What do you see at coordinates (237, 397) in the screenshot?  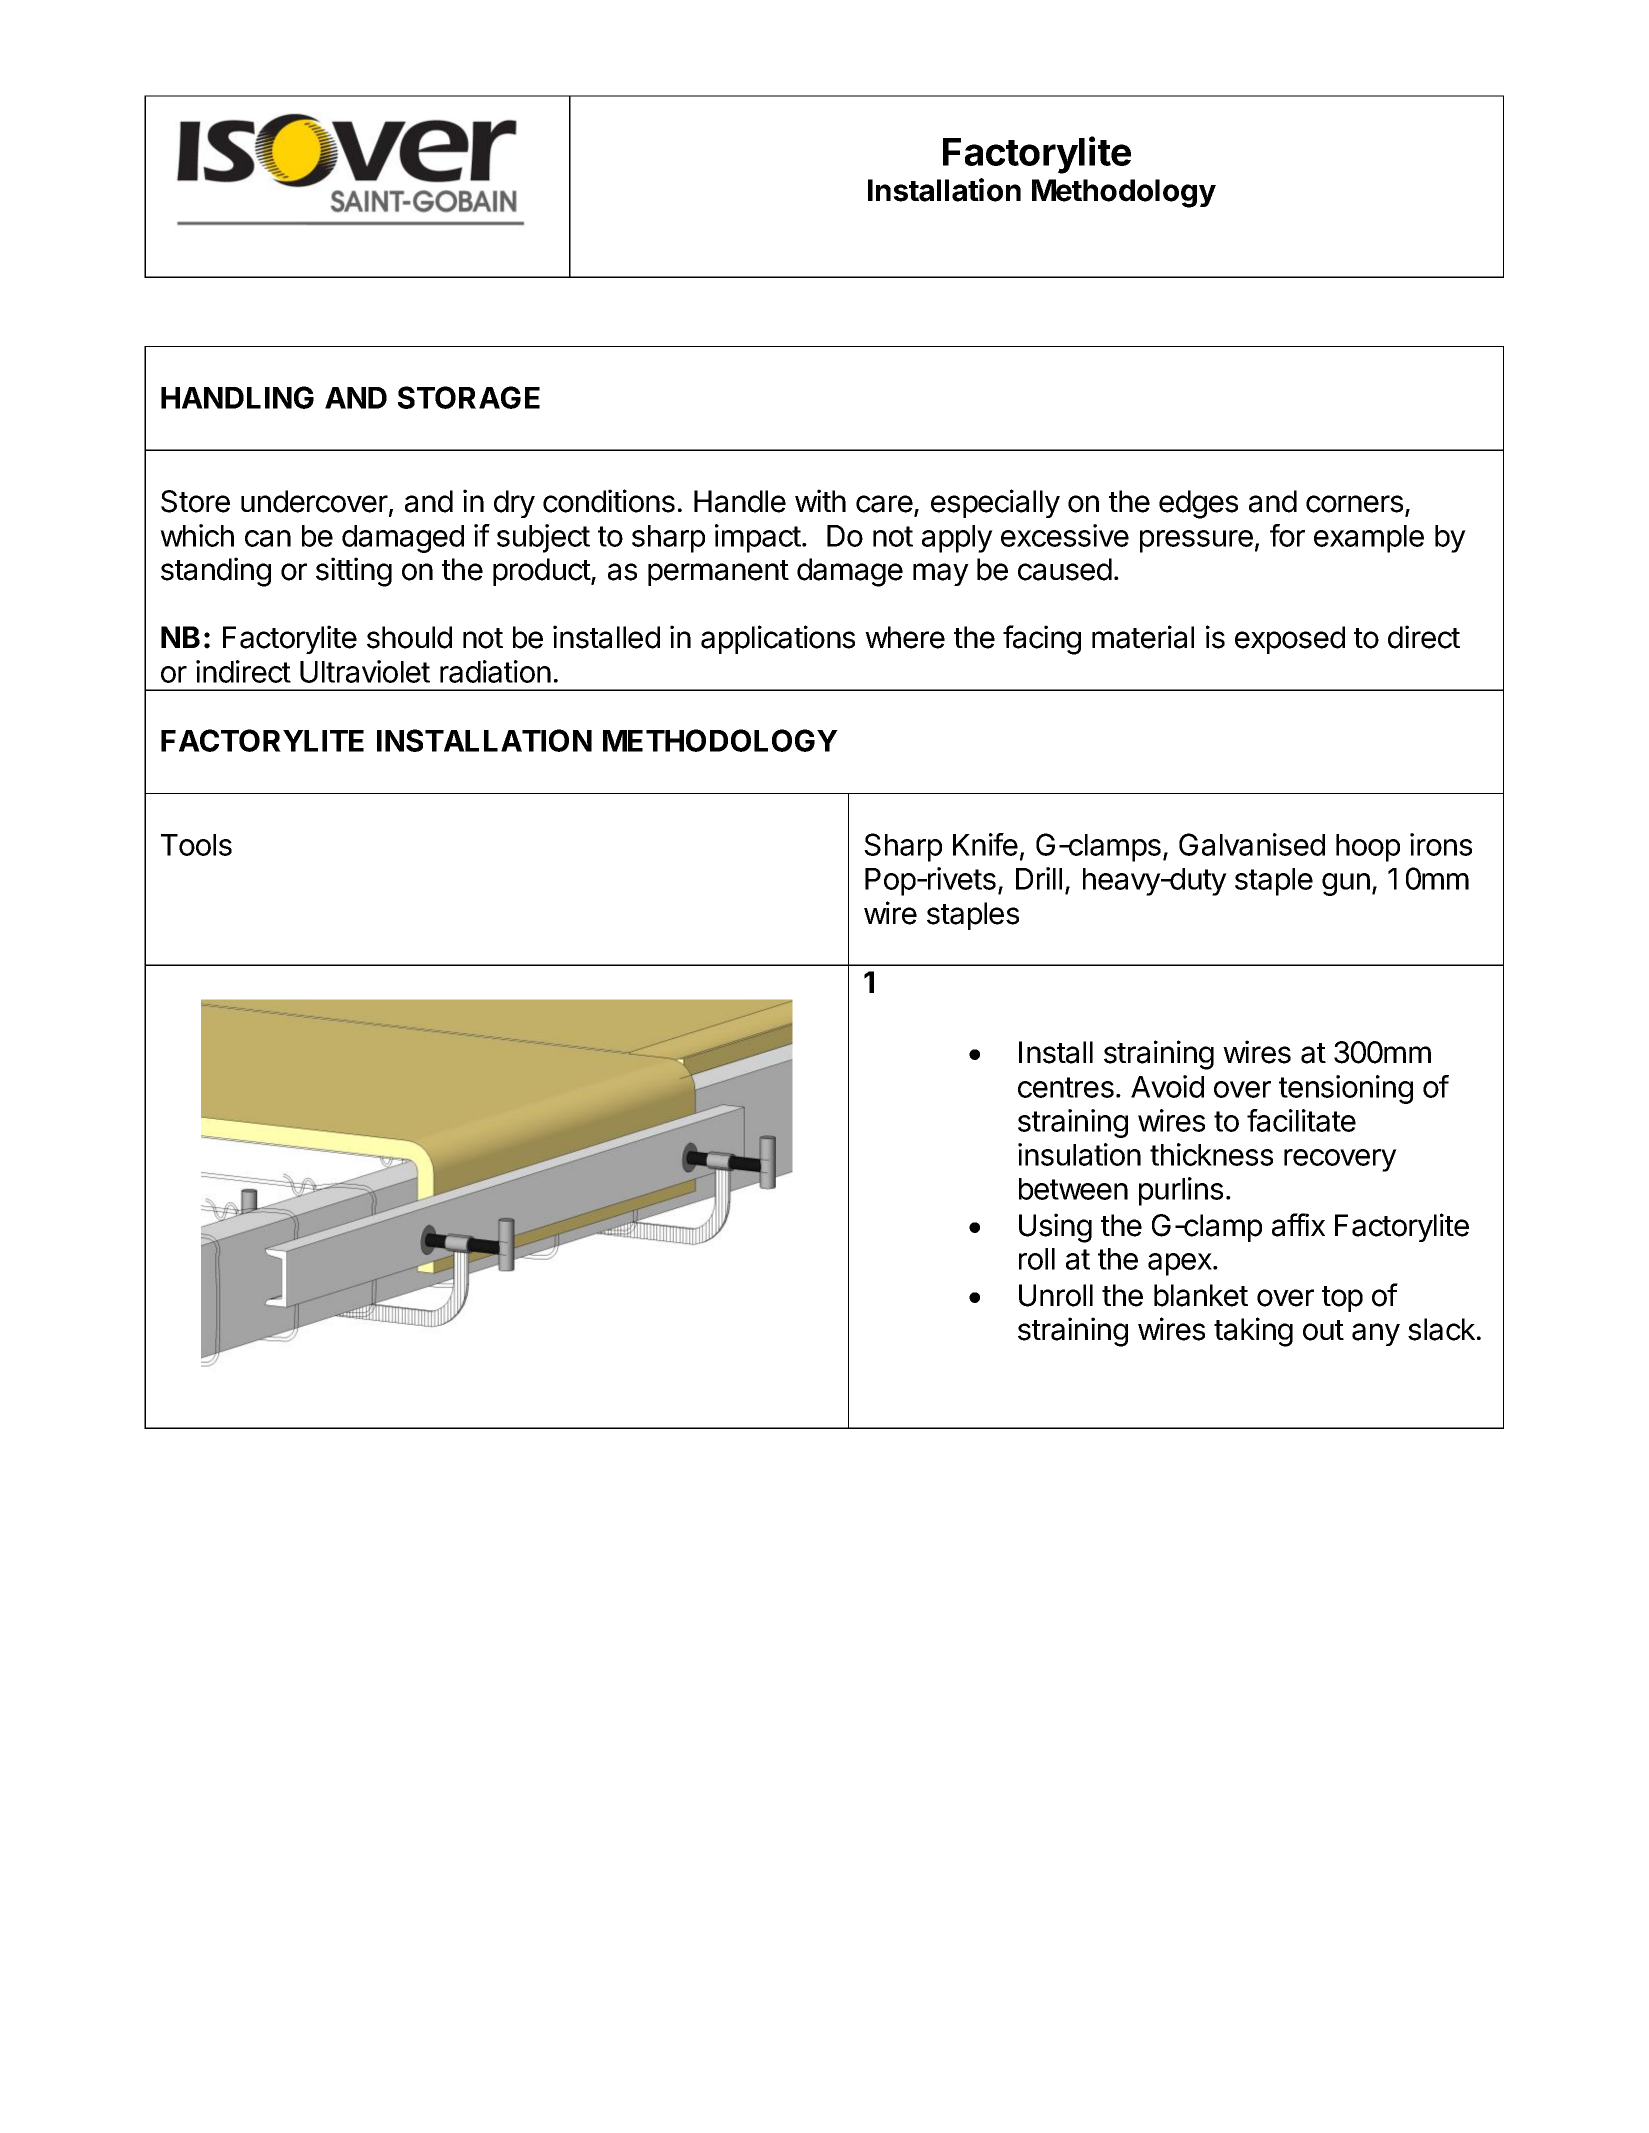 I see `HANDLING` at bounding box center [237, 397].
